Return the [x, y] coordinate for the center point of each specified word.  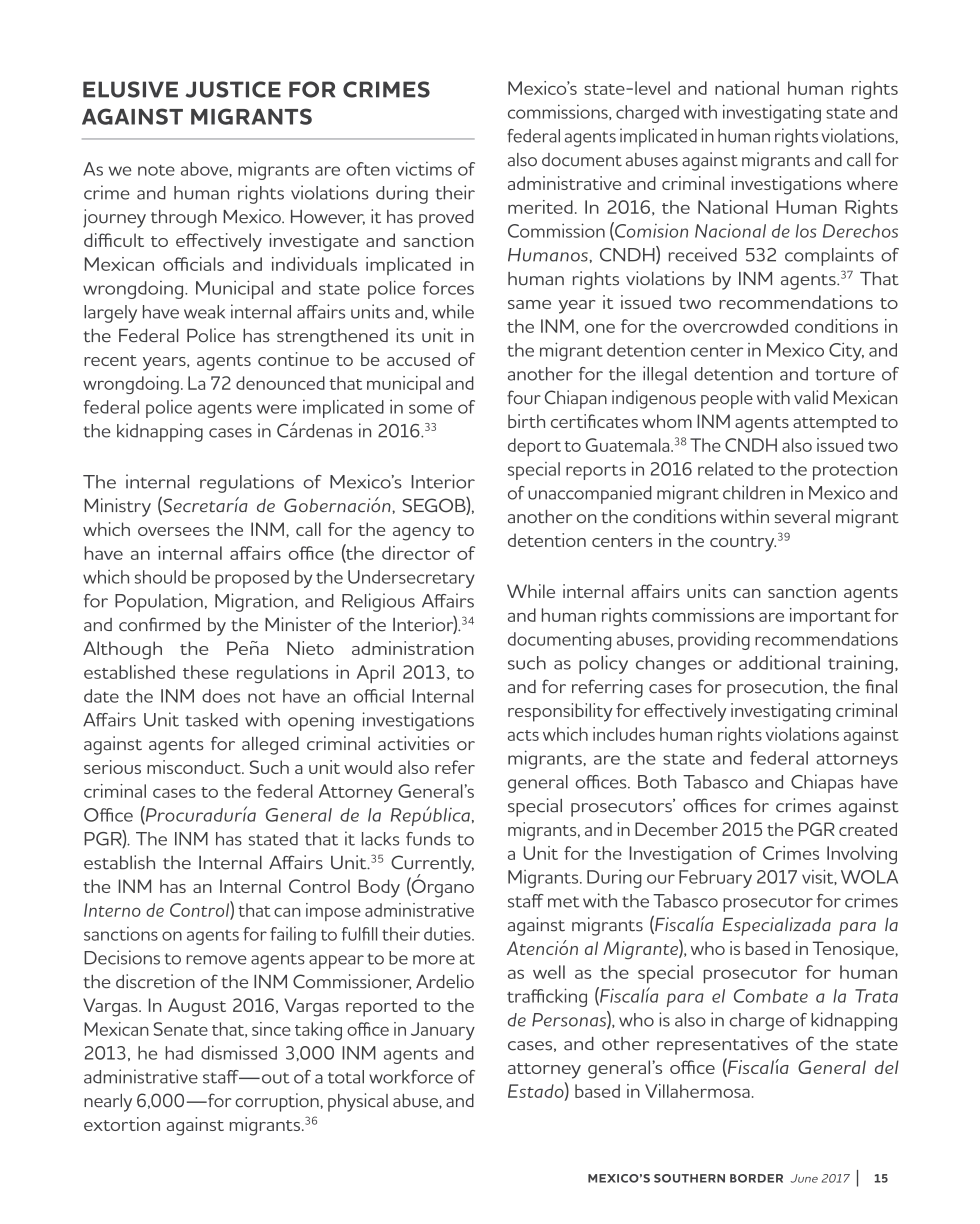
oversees [174, 531]
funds [428, 839]
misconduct [195, 767]
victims [424, 168]
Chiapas [822, 783]
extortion [122, 1124]
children [754, 492]
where [872, 183]
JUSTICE [233, 89]
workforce [411, 1077]
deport [534, 447]
